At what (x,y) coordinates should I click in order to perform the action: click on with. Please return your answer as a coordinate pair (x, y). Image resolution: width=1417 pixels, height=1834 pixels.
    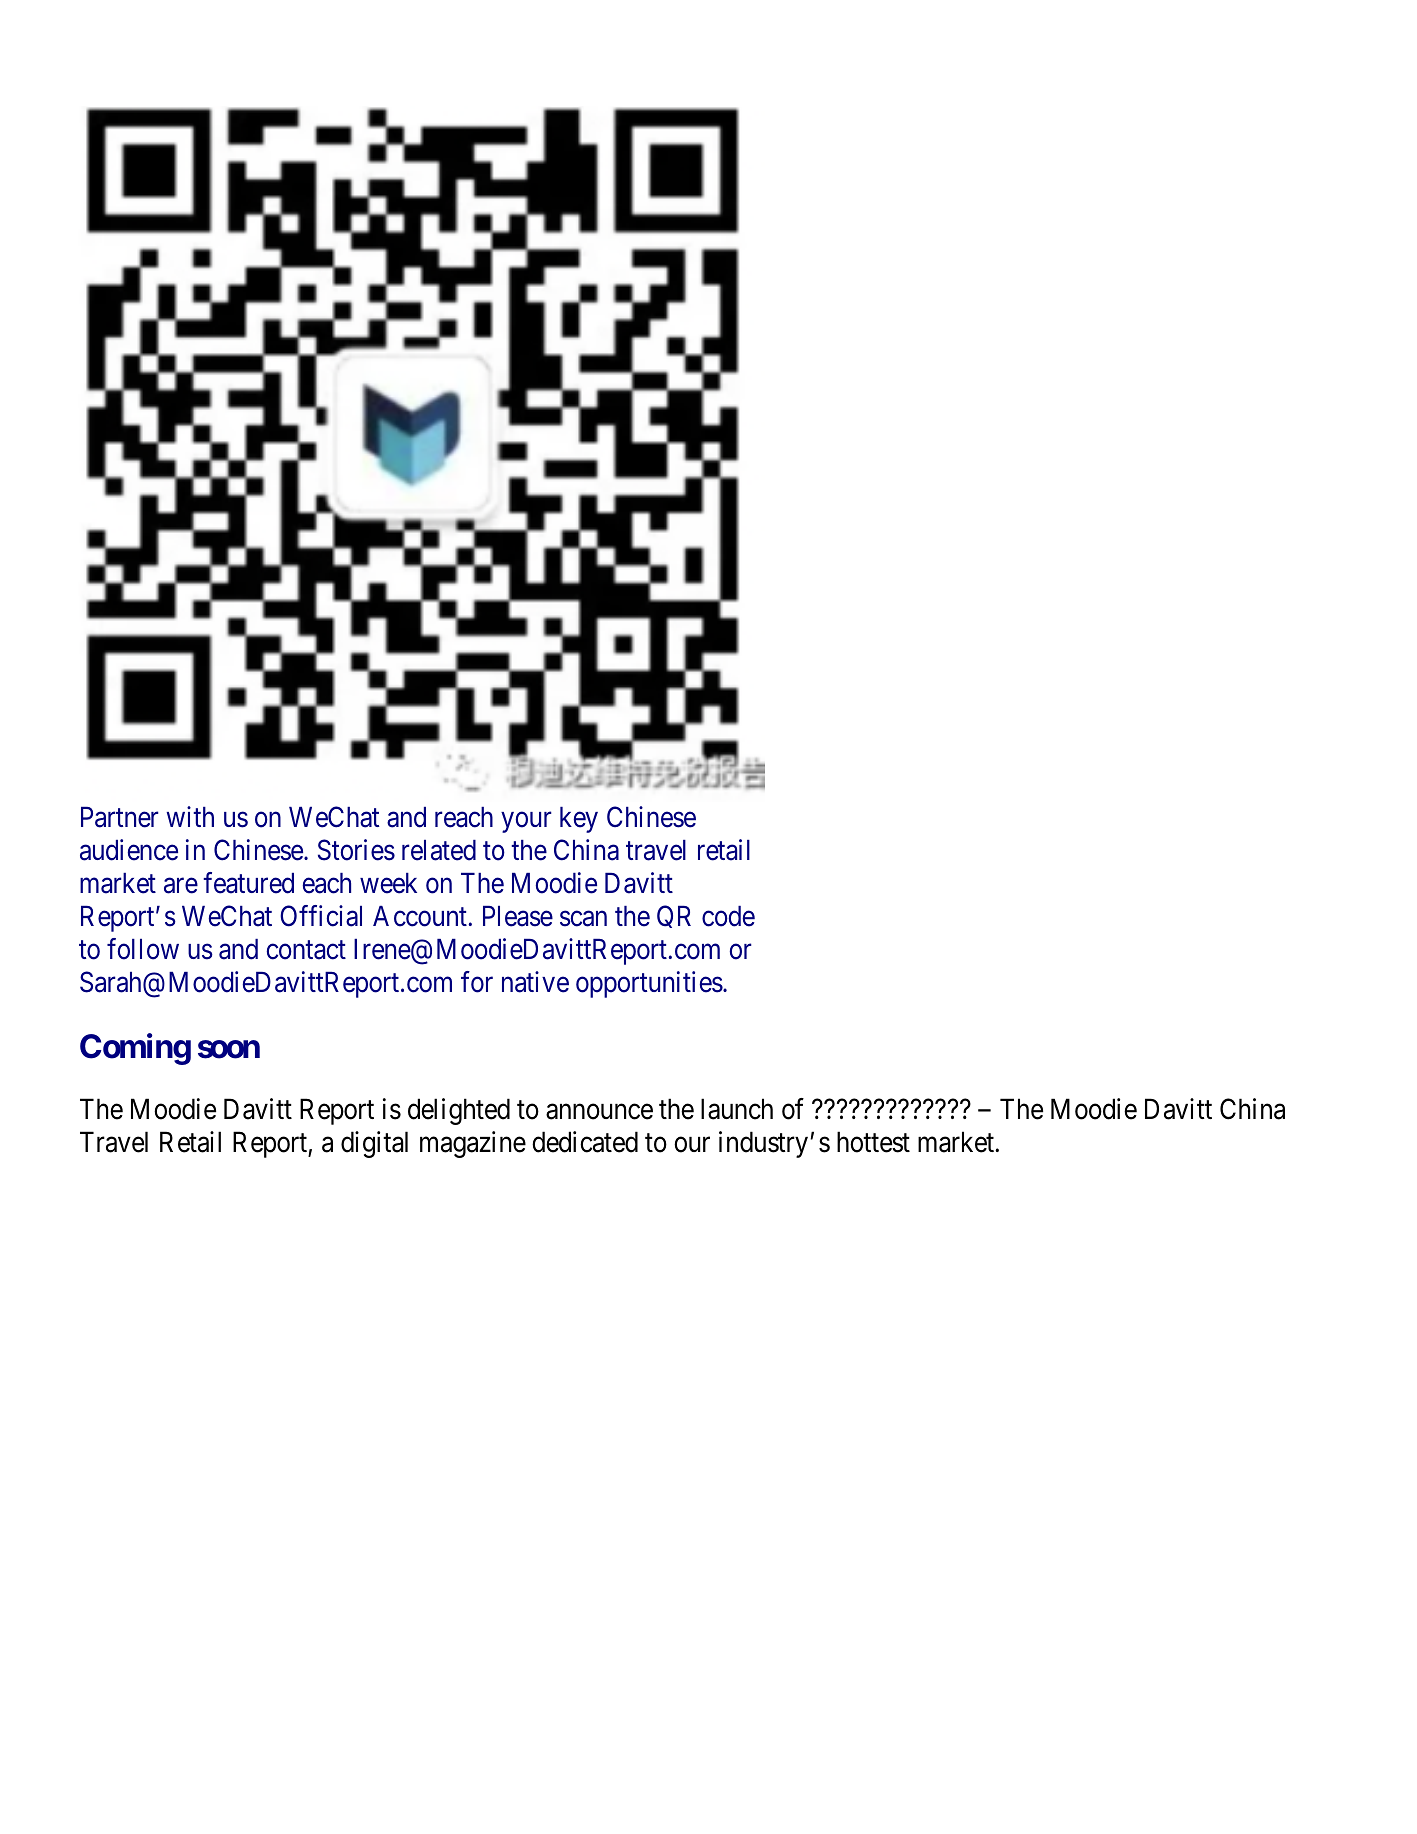
    Looking at the image, I should click on (190, 816).
